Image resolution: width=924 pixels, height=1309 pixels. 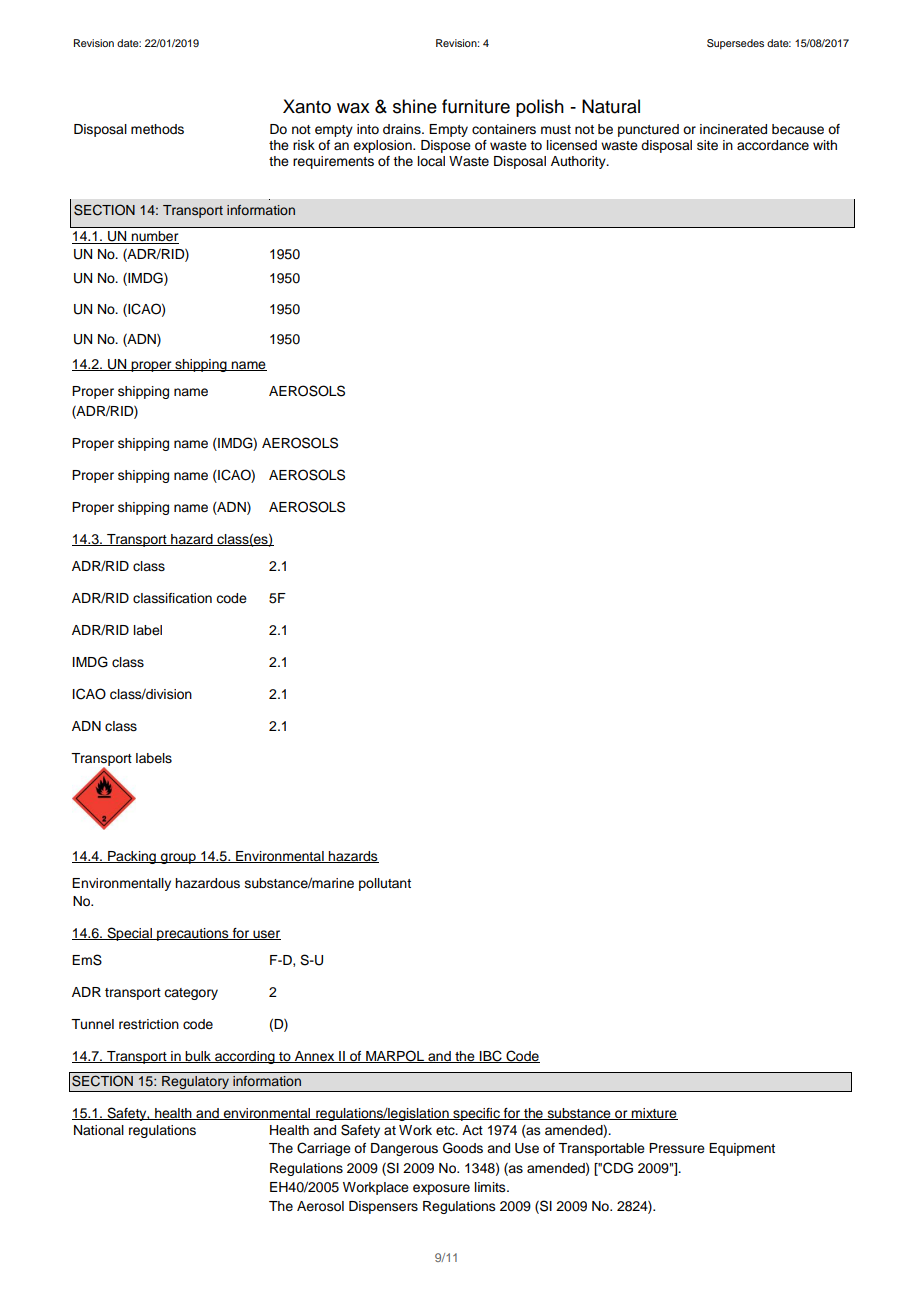 I want to click on National, so click(x=99, y=1130).
